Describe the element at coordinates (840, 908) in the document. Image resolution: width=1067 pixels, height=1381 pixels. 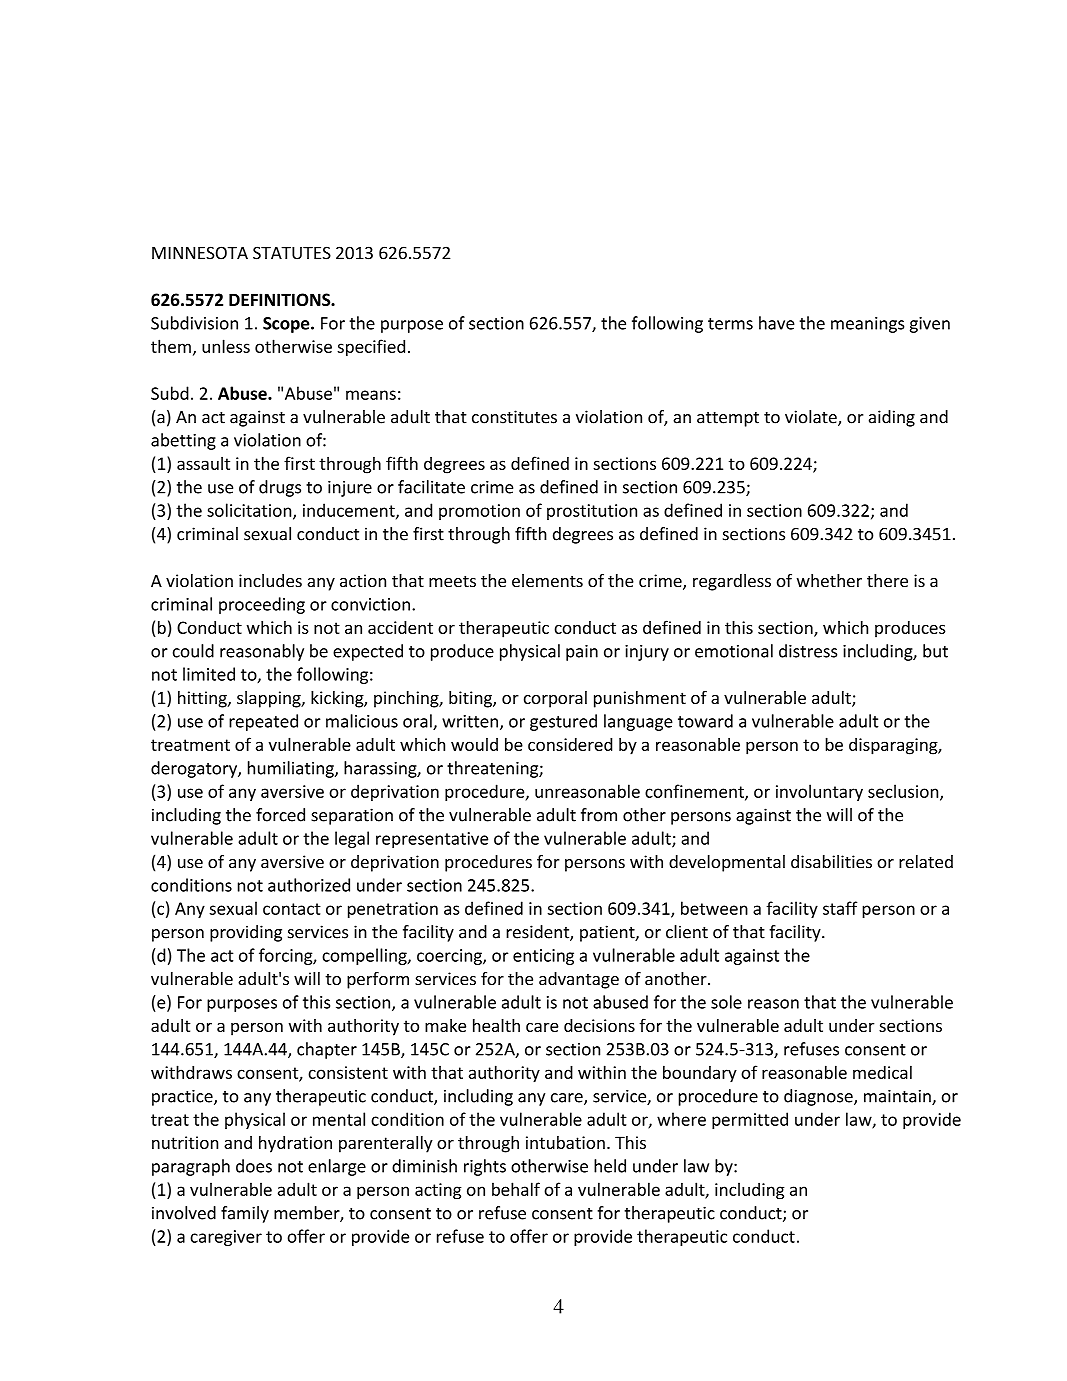
I see `staff` at that location.
